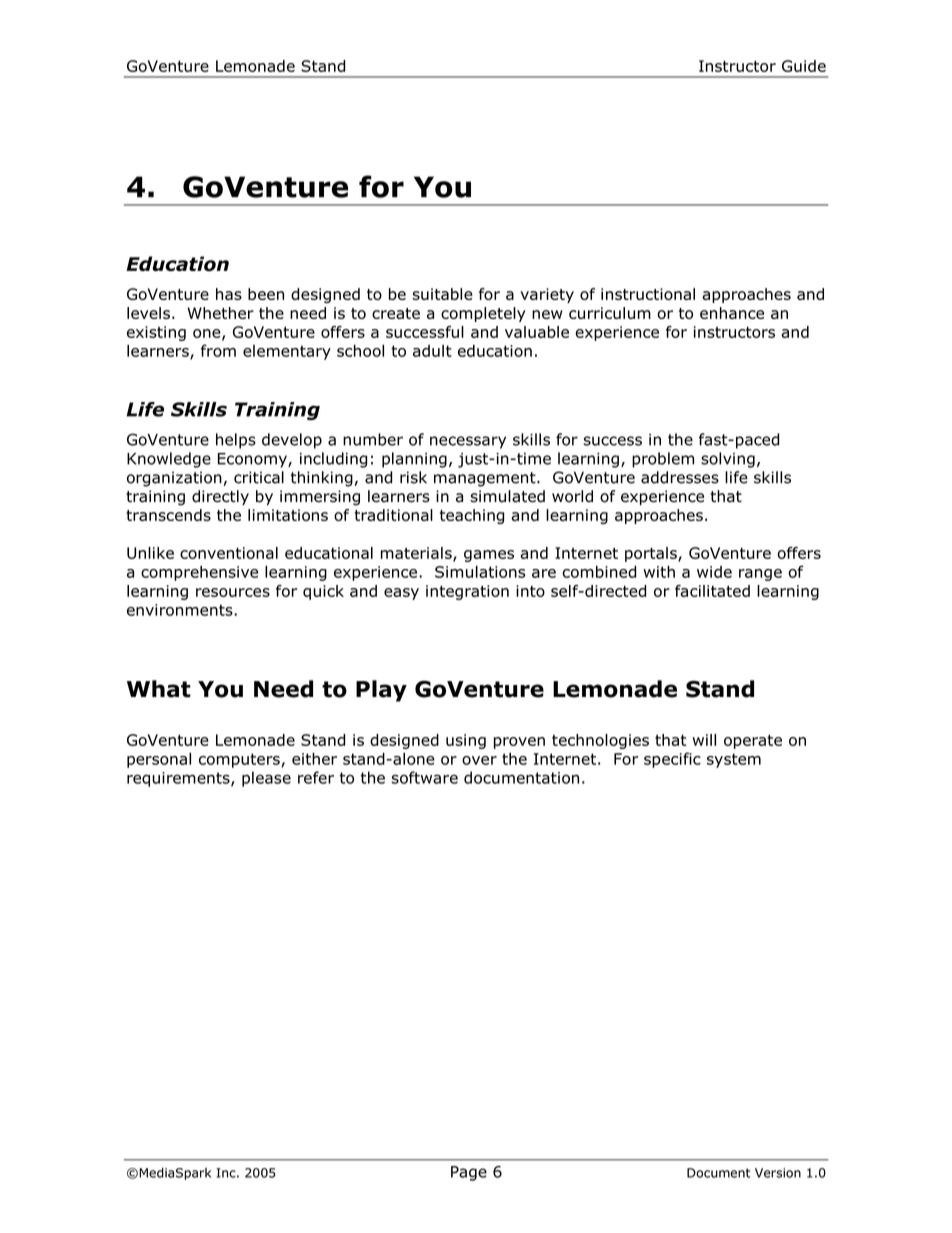  I want to click on has, so click(229, 294).
